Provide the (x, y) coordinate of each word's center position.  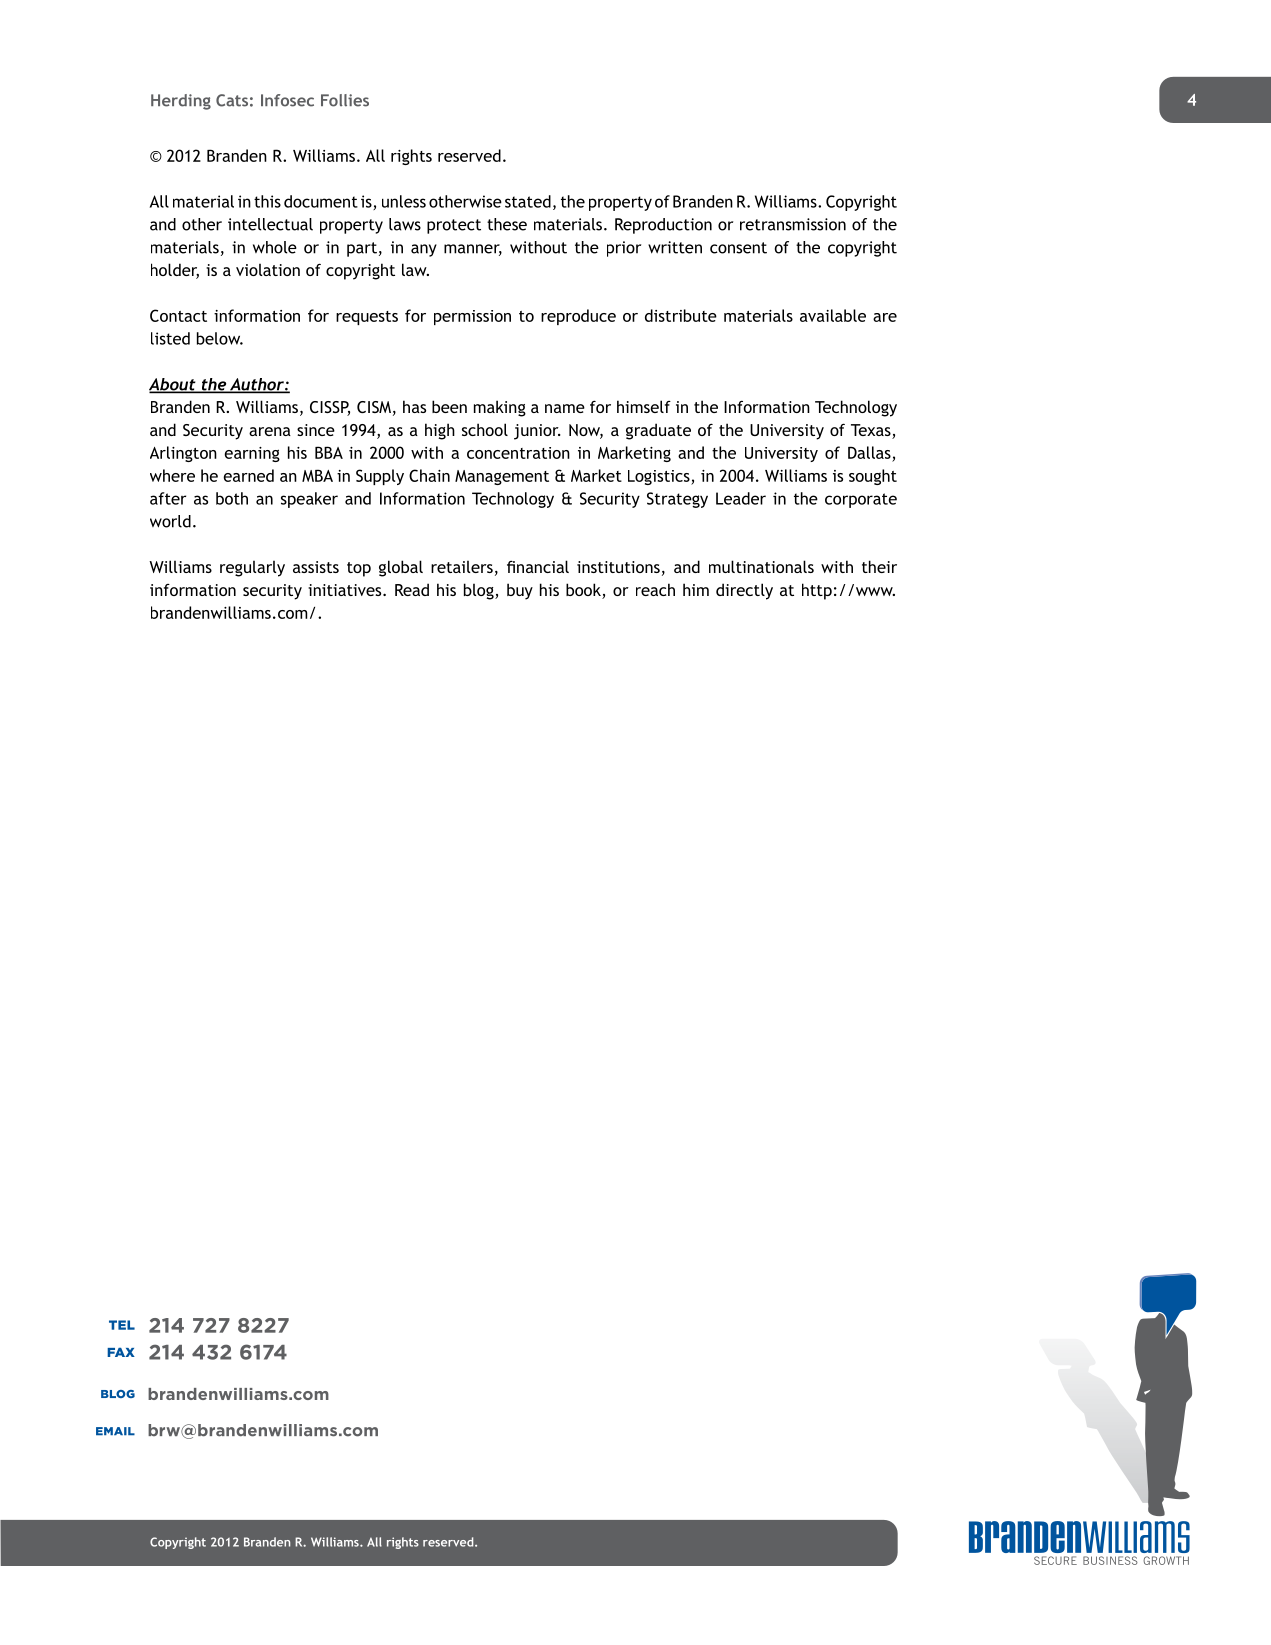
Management (502, 477)
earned (248, 475)
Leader (741, 498)
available (833, 315)
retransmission (793, 224)
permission (472, 317)
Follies (345, 100)
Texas (872, 431)
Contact (178, 315)
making (500, 408)
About (173, 385)
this (267, 201)
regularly (252, 568)
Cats (232, 100)
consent (738, 248)
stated (528, 201)
